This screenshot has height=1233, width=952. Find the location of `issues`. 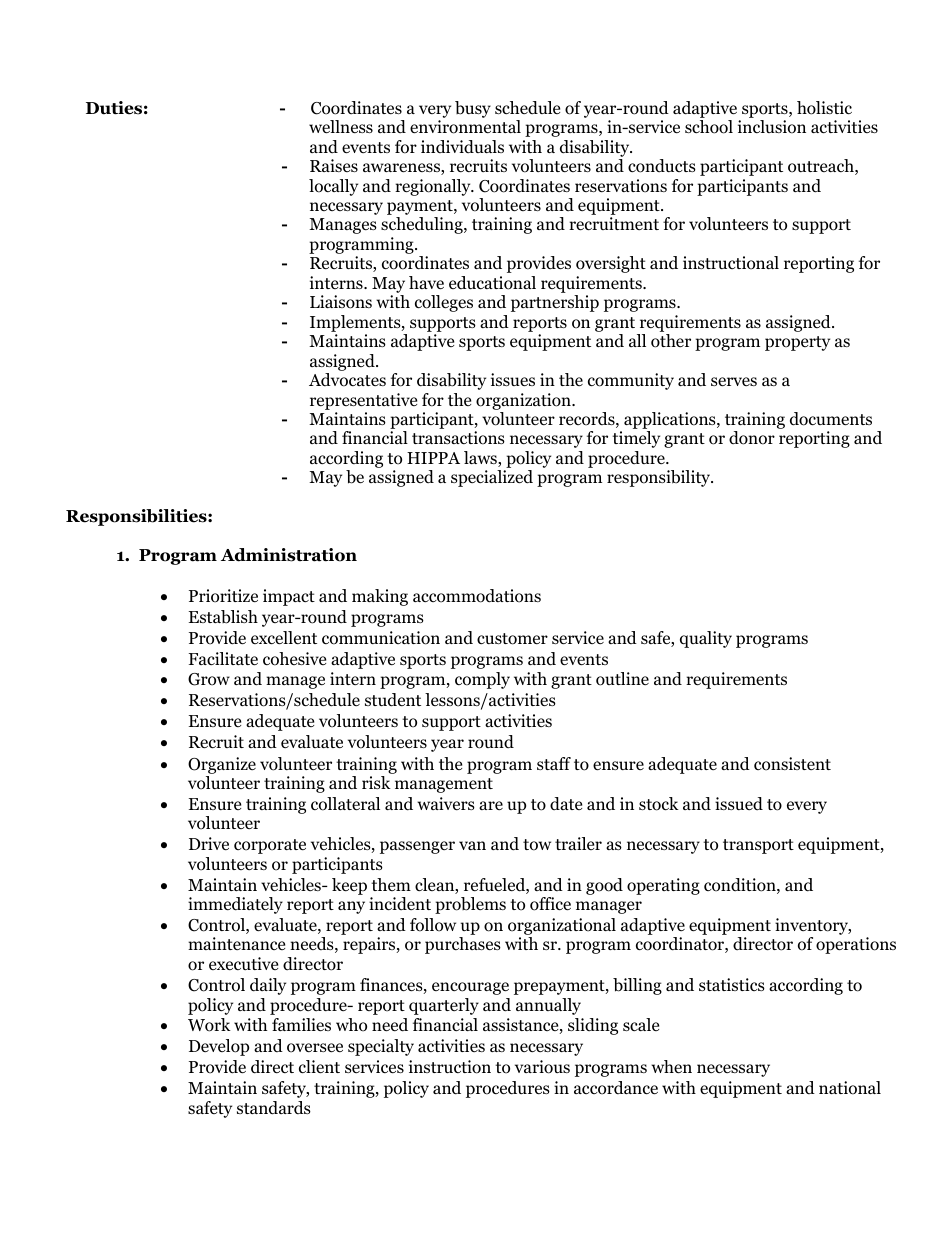

issues is located at coordinates (513, 380).
